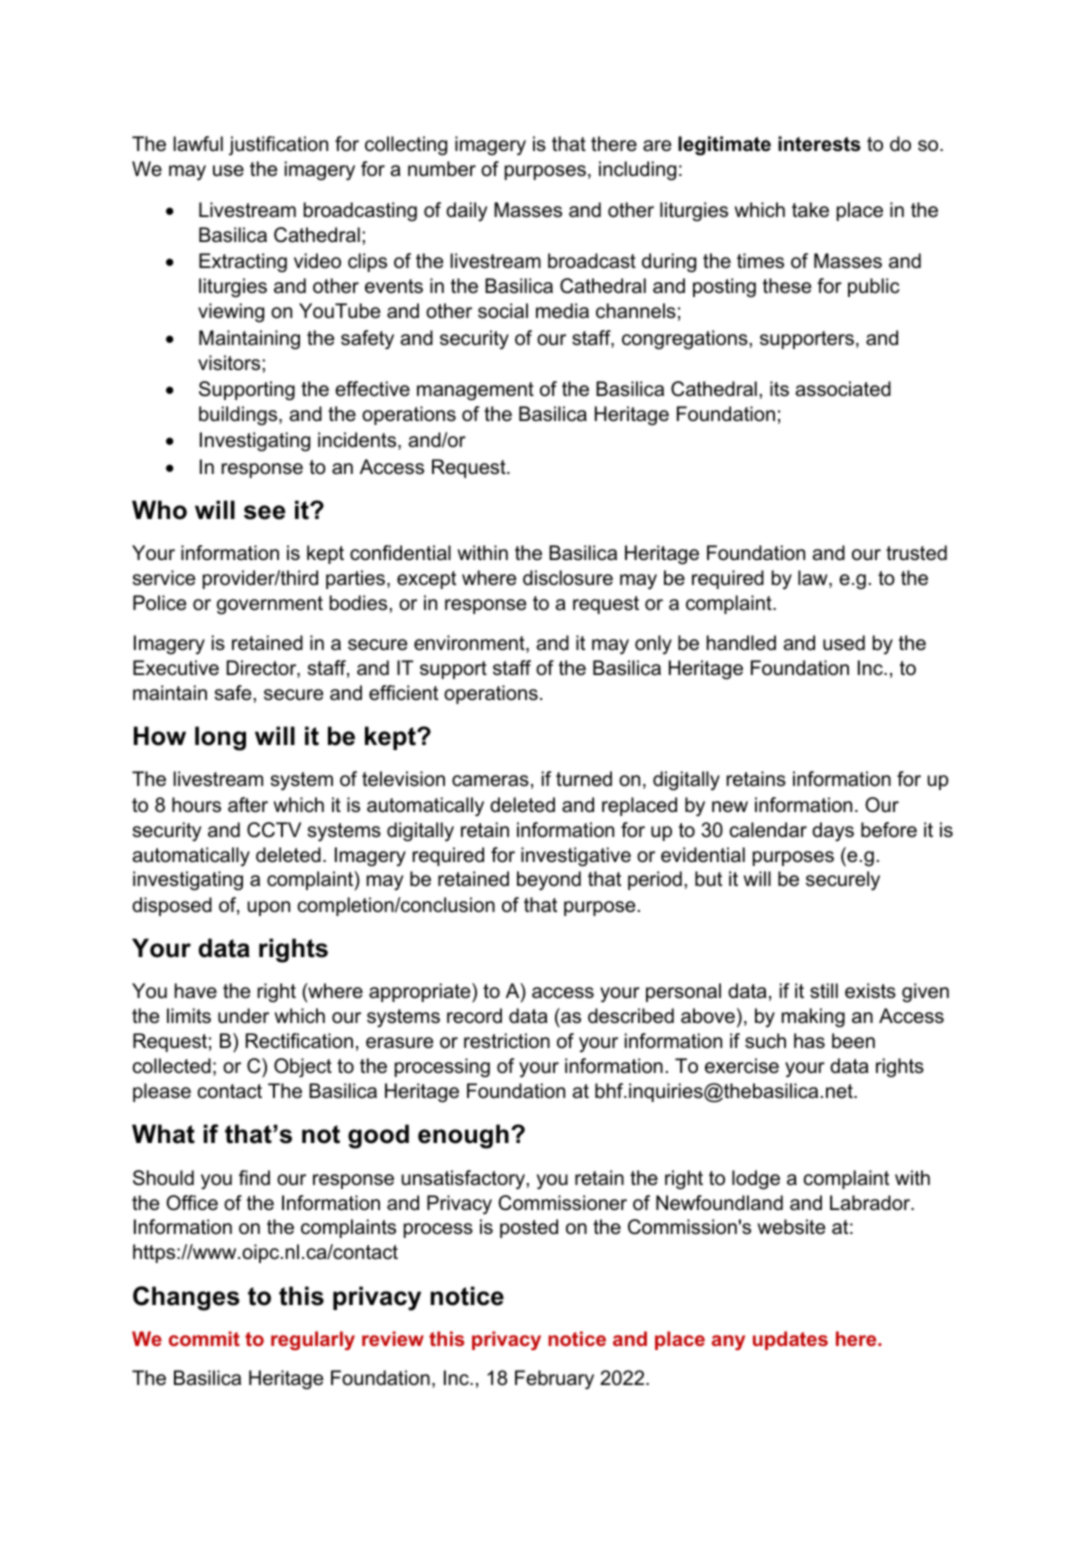 Image resolution: width=1092 pixels, height=1545 pixels. What do you see at coordinates (824, 991) in the image?
I see `still` at bounding box center [824, 991].
